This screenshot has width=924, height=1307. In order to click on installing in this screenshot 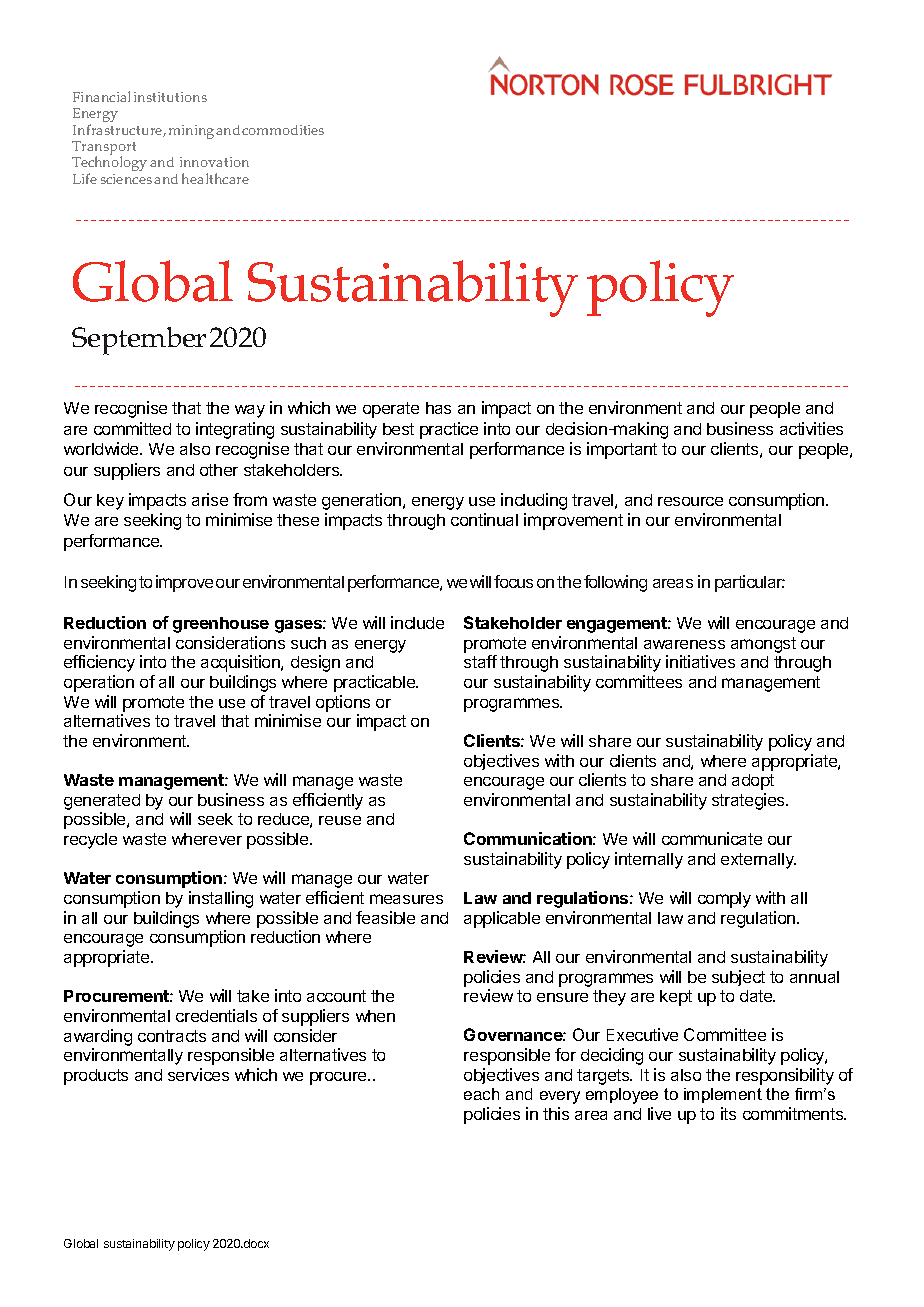, I will do `click(221, 899)`.
